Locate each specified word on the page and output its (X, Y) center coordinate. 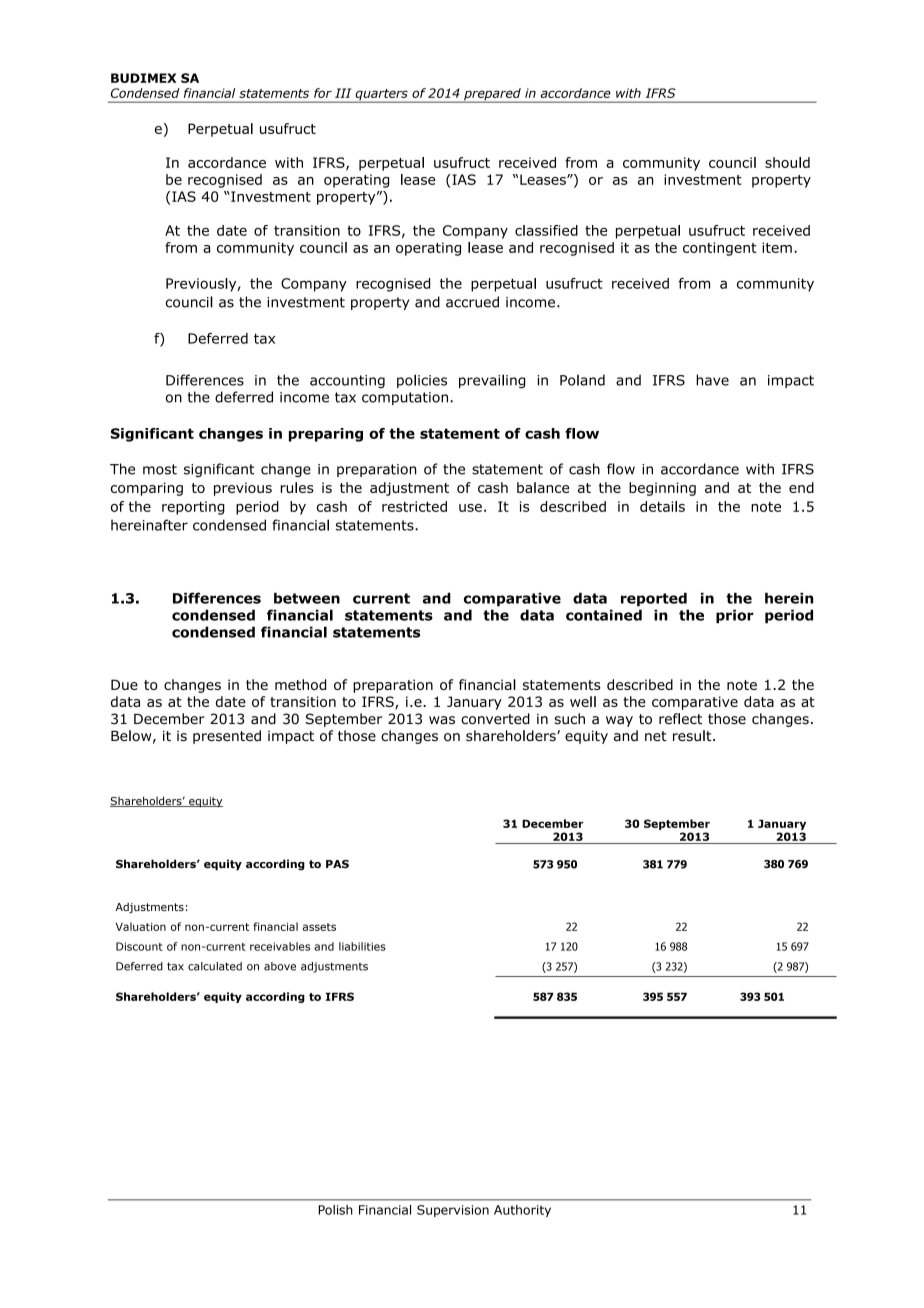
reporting (193, 508)
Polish (335, 1210)
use (470, 508)
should (787, 162)
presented (227, 737)
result (693, 735)
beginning (662, 489)
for (323, 93)
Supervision (453, 1211)
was (442, 720)
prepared (492, 95)
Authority (522, 1211)
